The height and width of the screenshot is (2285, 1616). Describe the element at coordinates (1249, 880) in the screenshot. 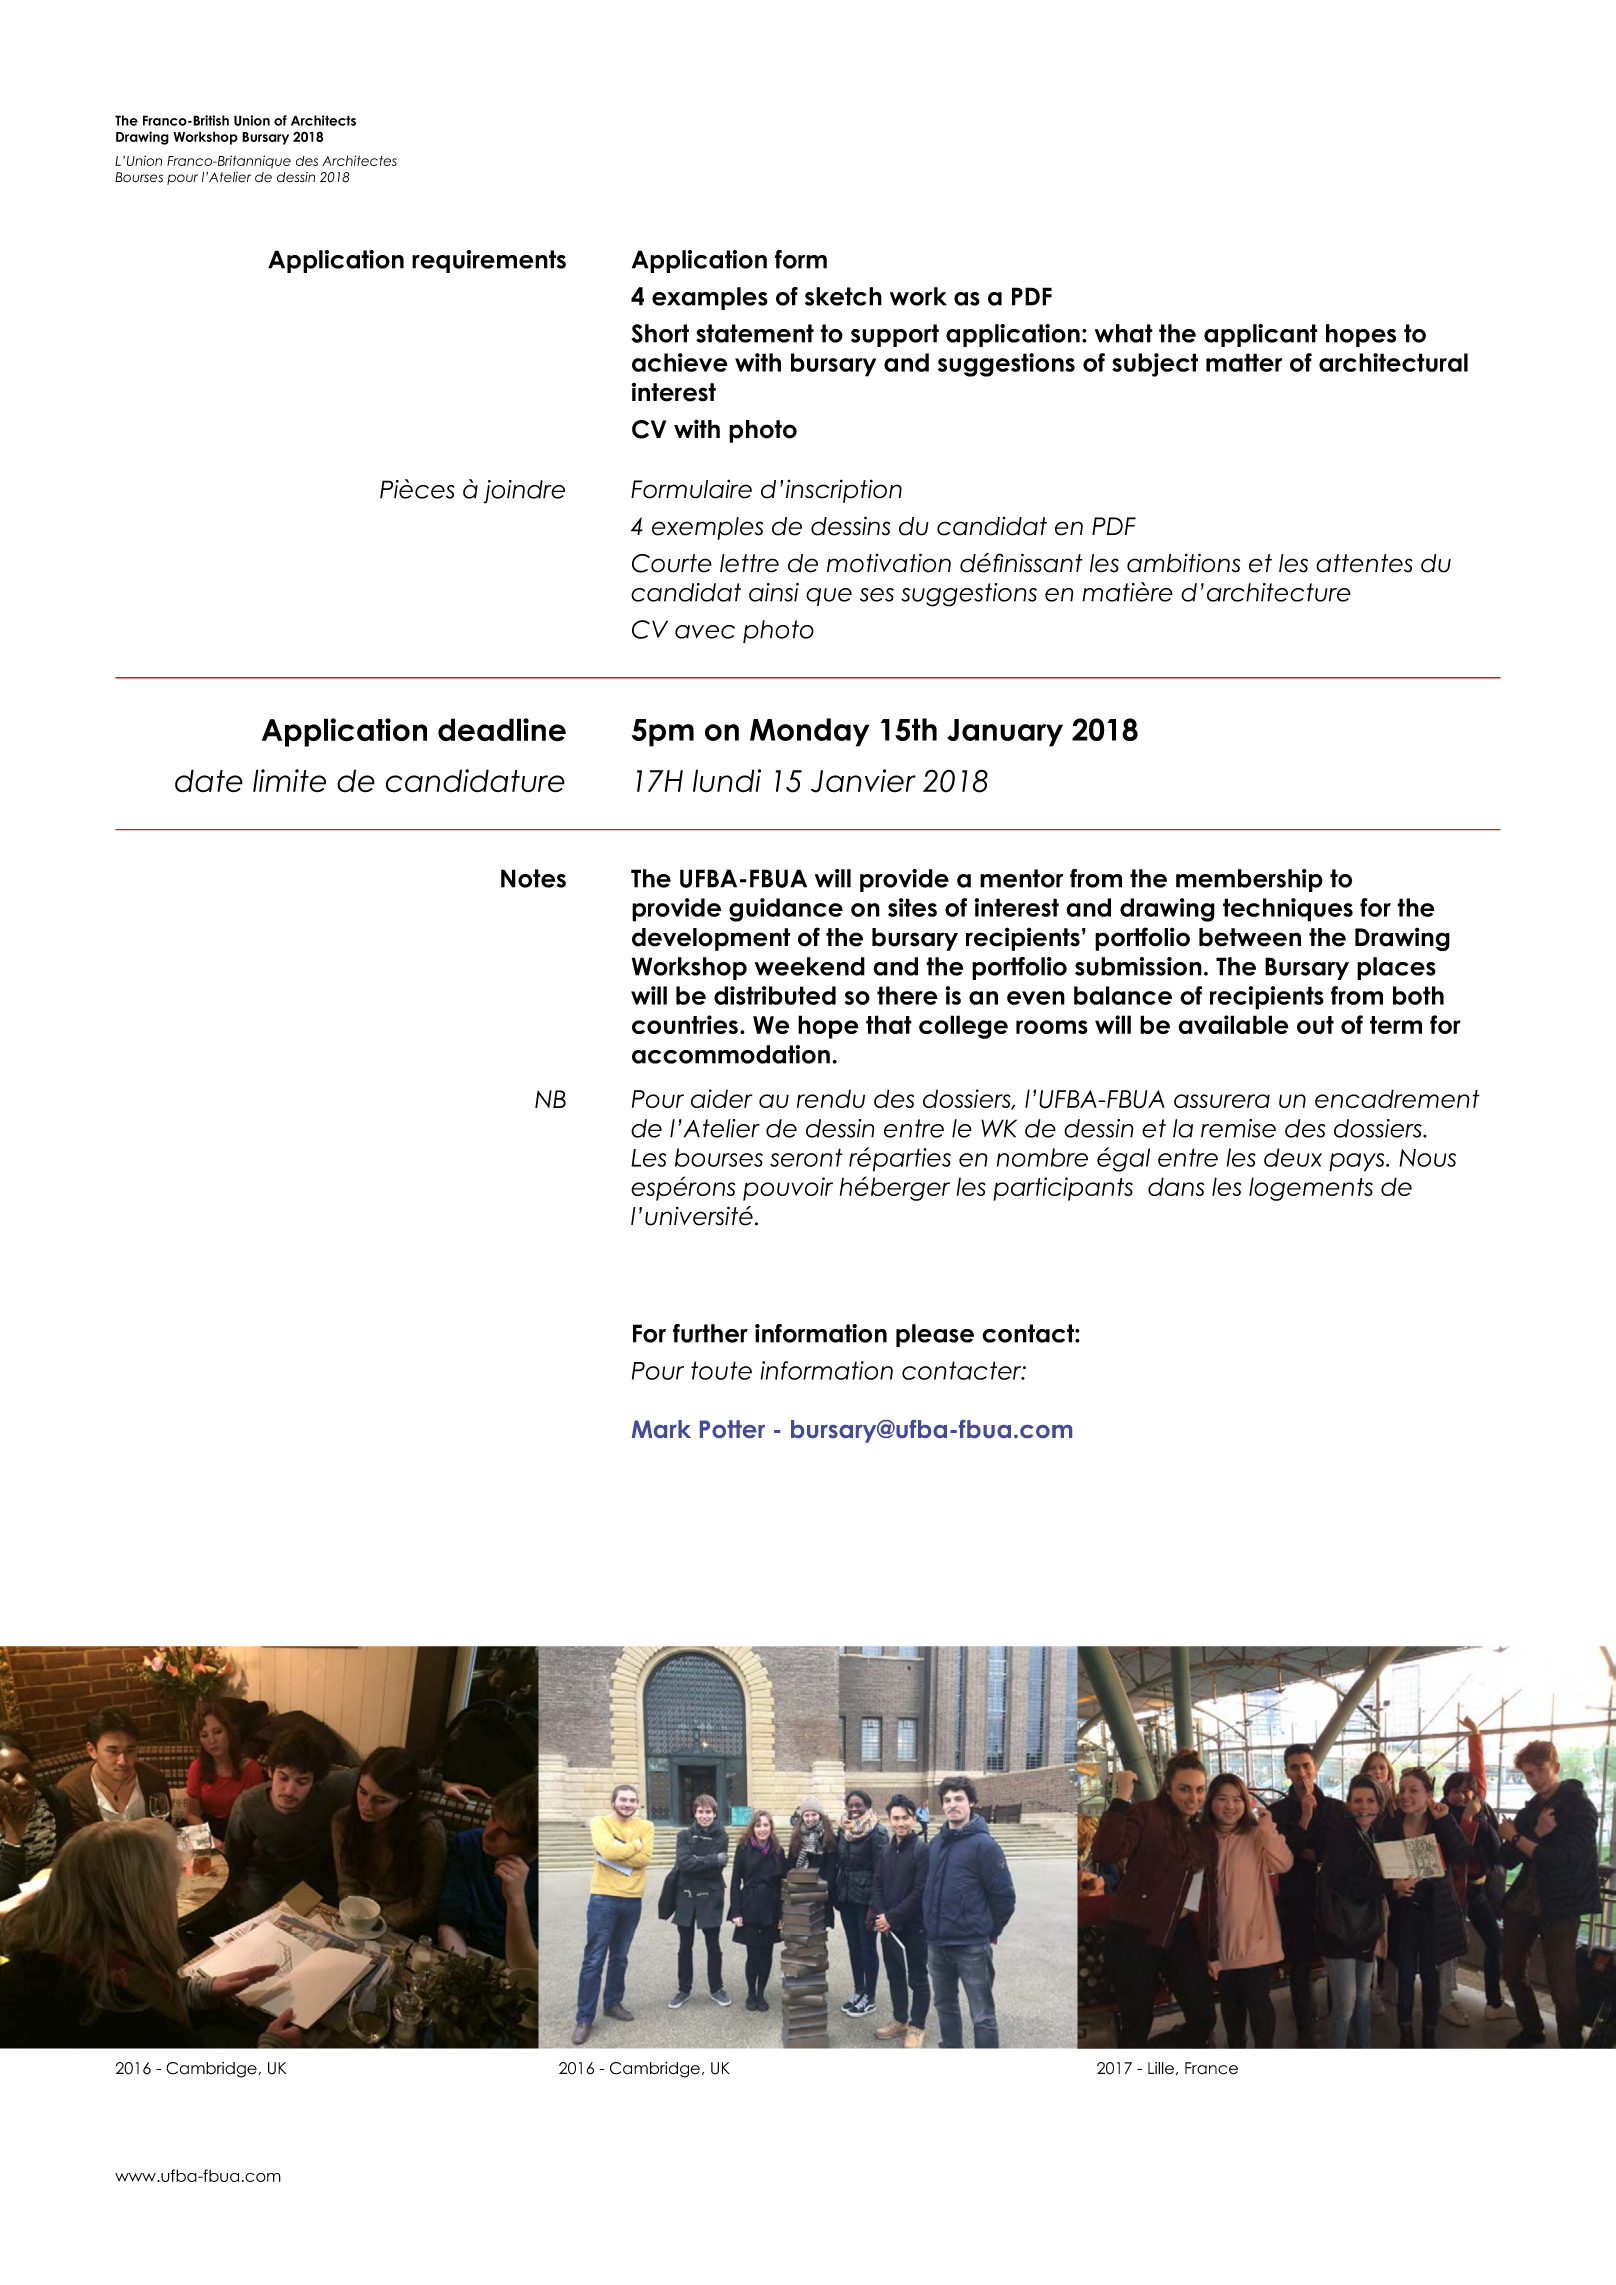

I see `membership` at that location.
